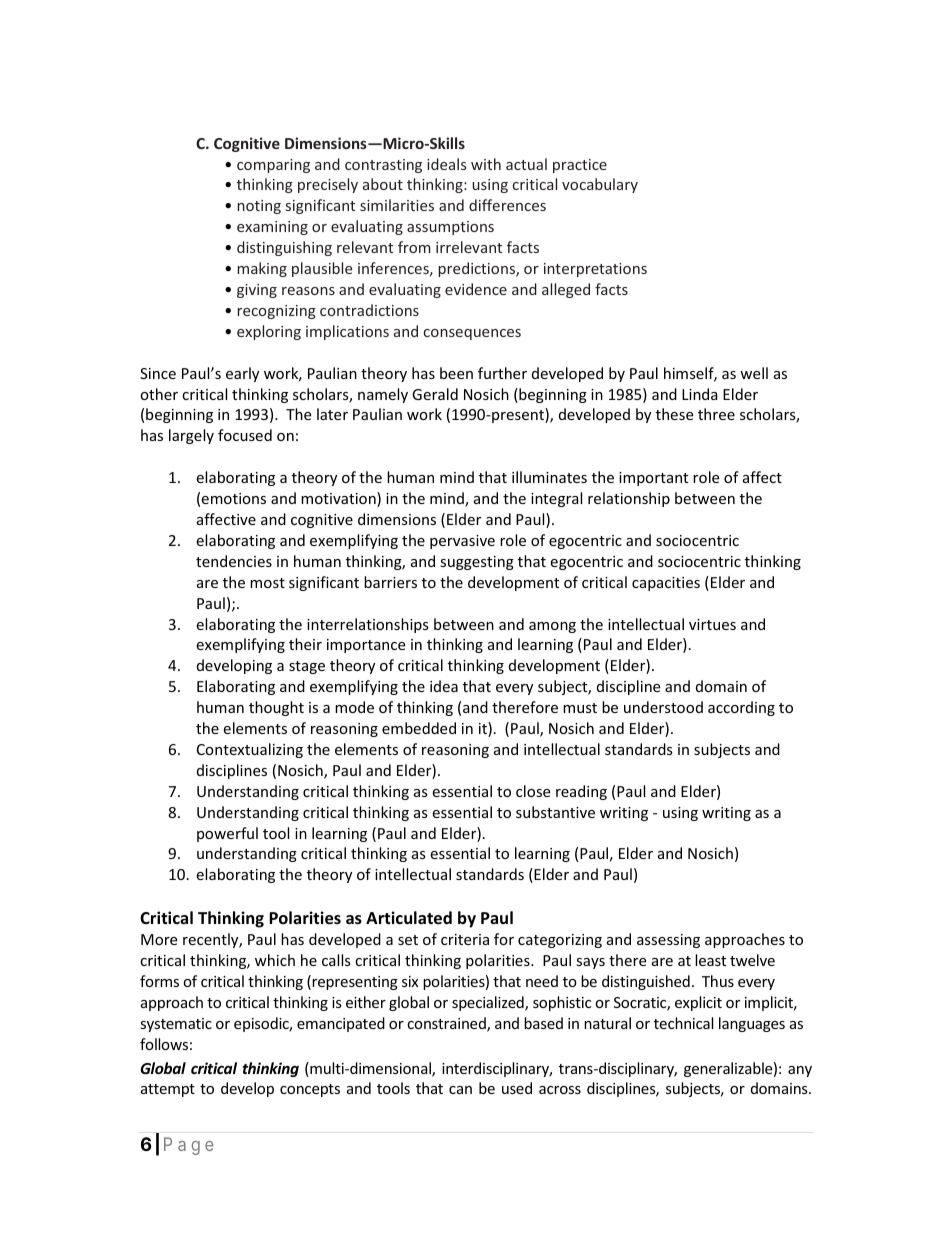 The width and height of the screenshot is (952, 1233). I want to click on assessing, so click(668, 941).
